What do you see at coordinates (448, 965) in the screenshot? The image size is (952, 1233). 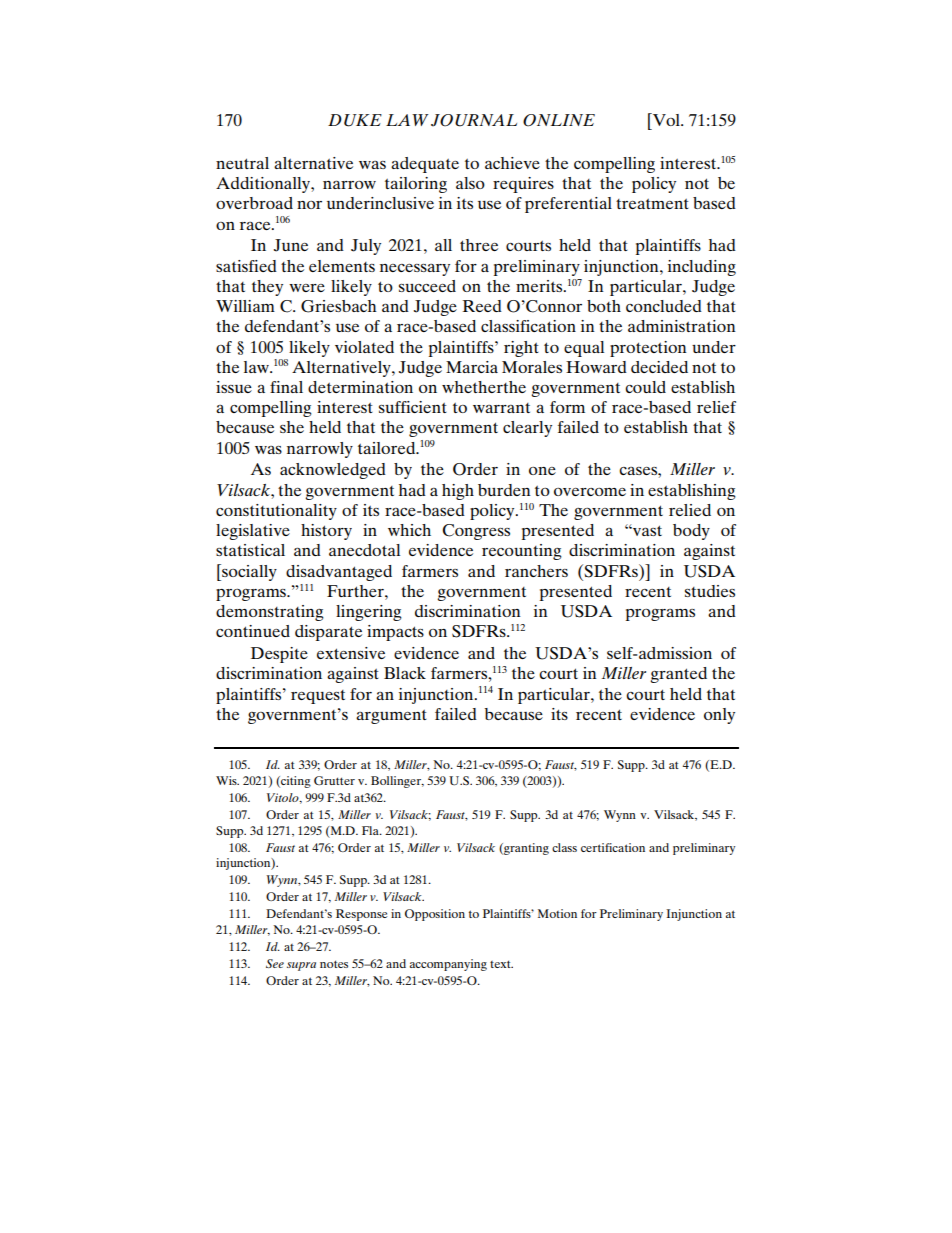 I see `accompanying` at bounding box center [448, 965].
